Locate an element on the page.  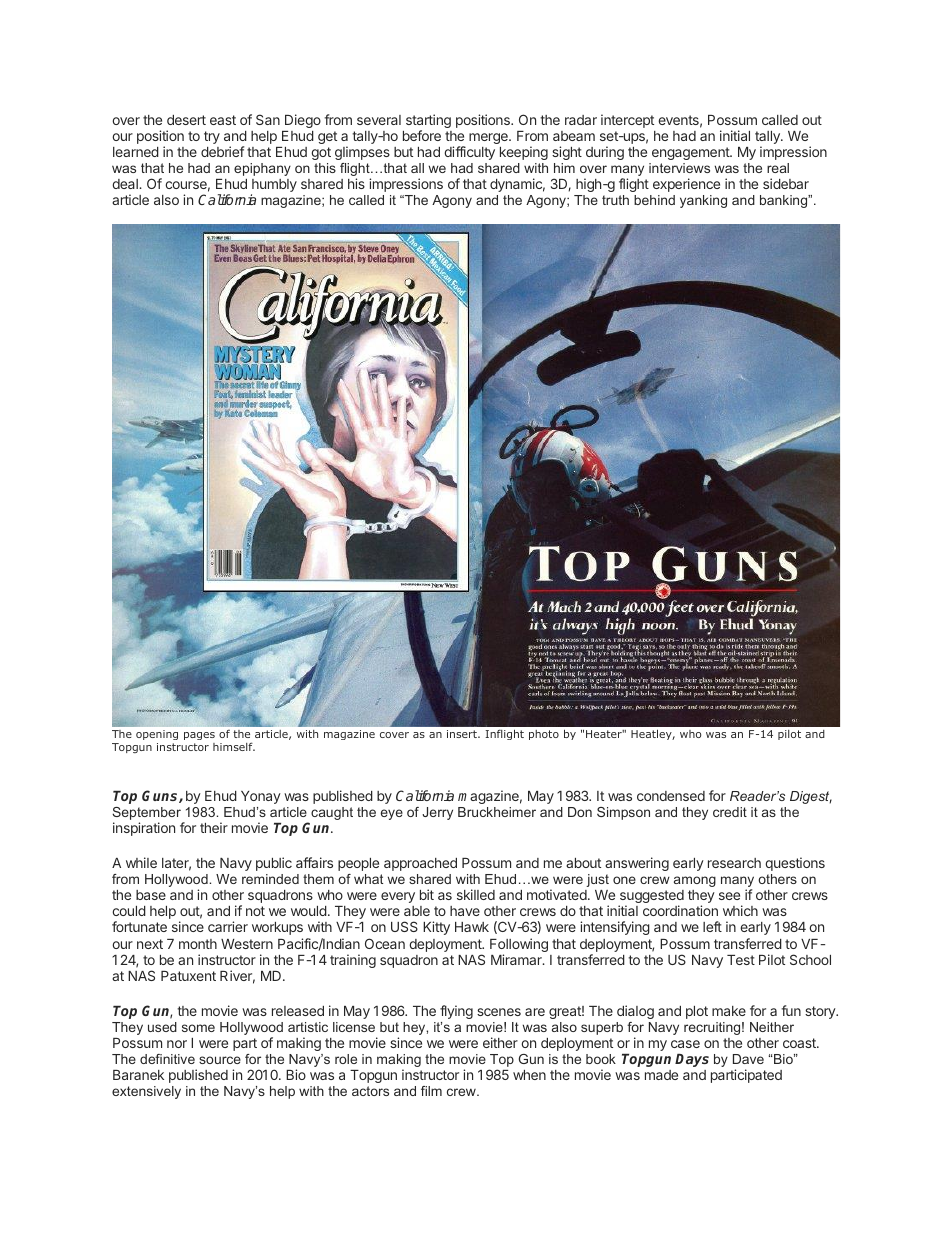
film is located at coordinates (431, 1091).
